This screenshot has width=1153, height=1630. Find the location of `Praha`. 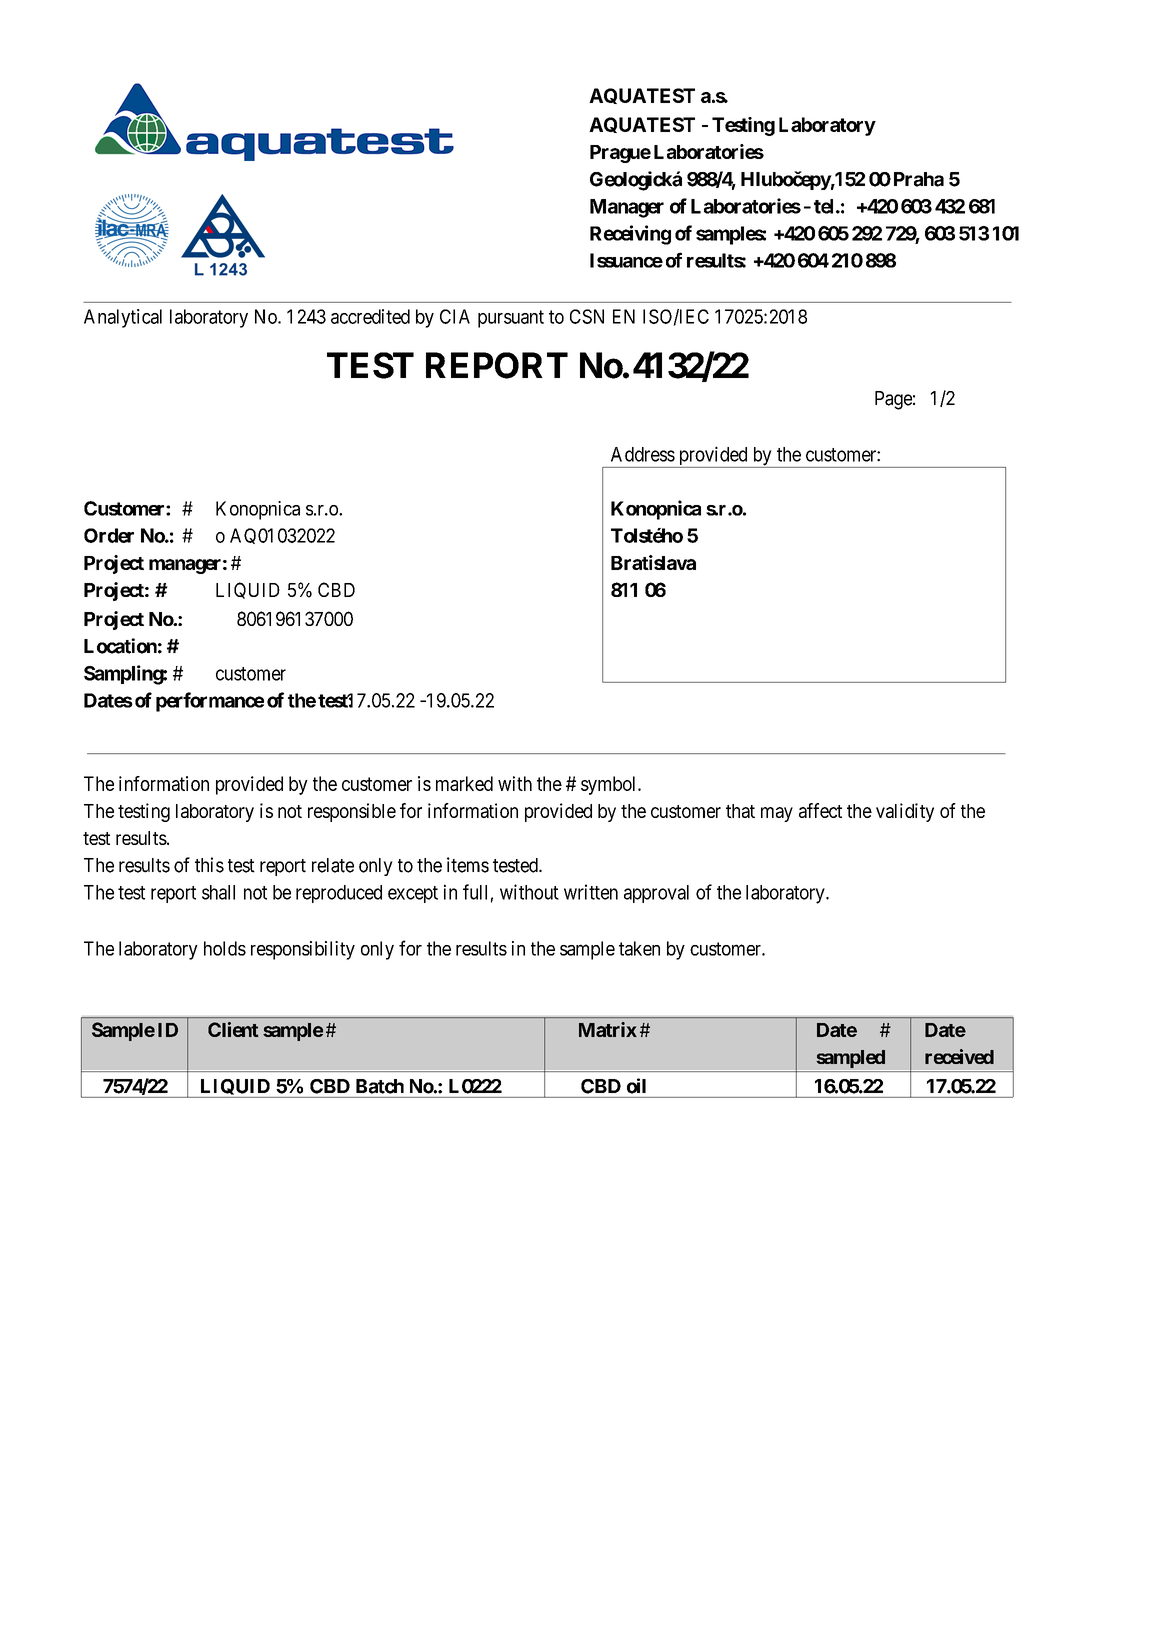

Praha is located at coordinates (919, 179).
